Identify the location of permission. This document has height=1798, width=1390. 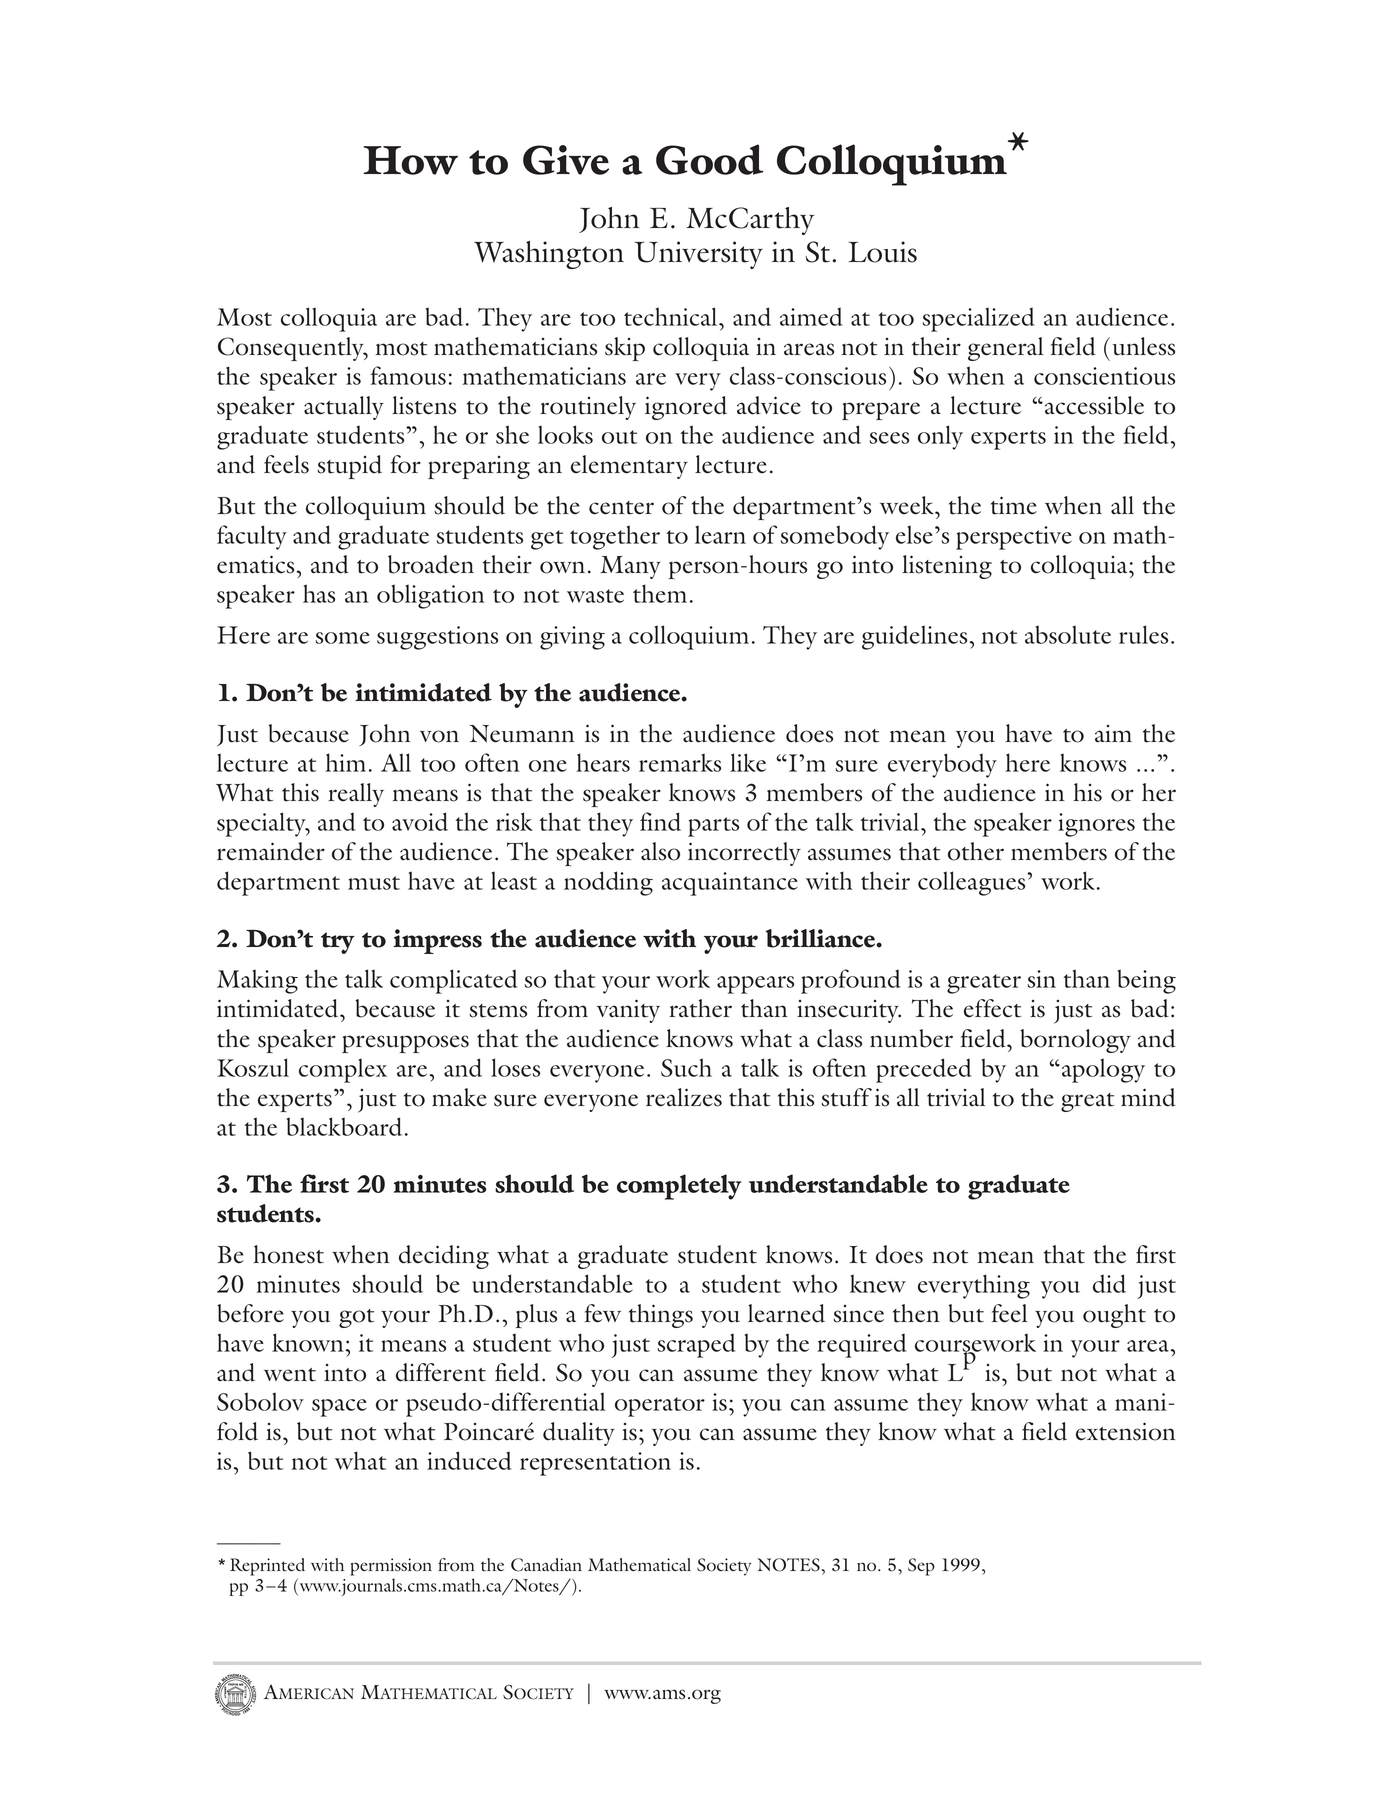
(391, 1567).
